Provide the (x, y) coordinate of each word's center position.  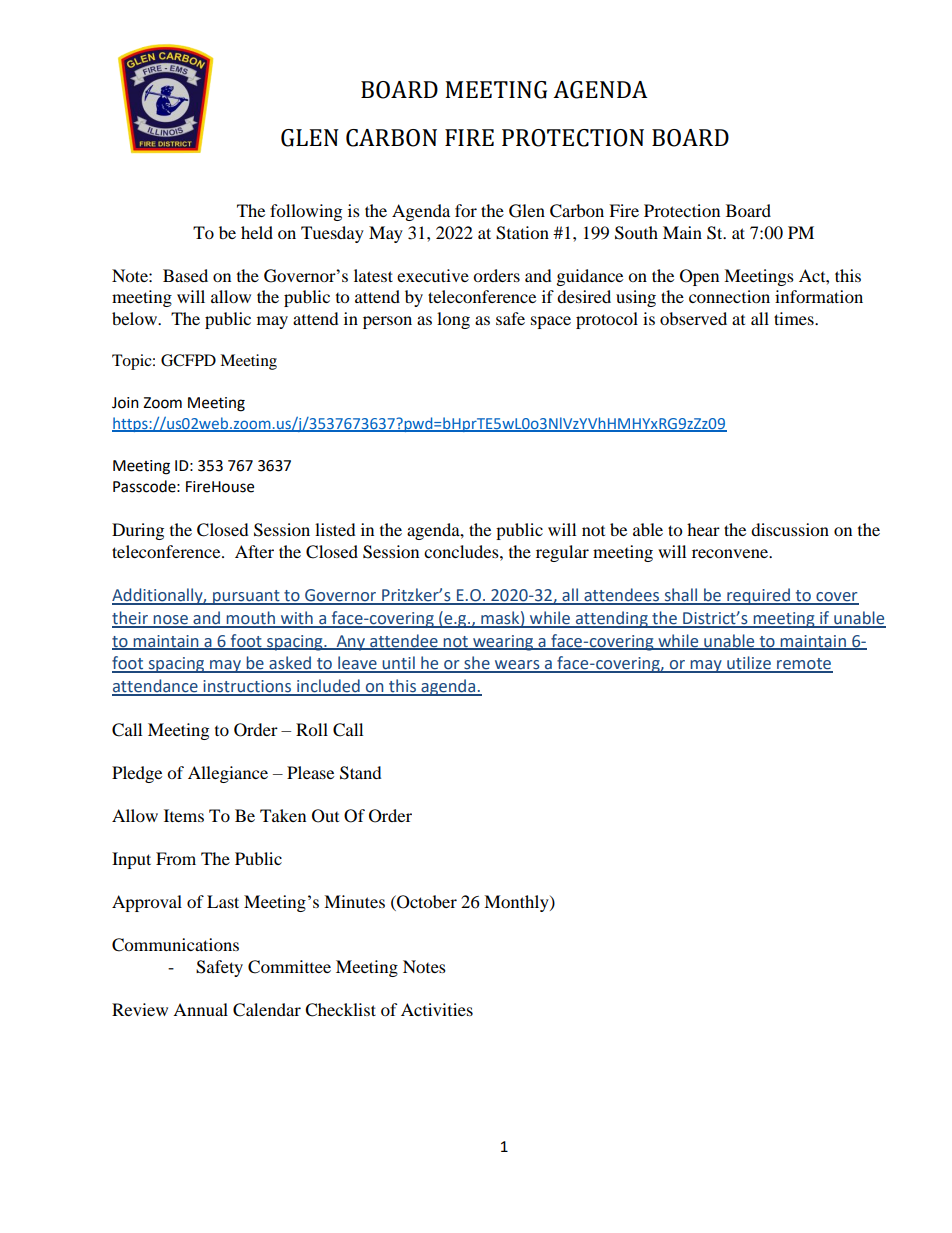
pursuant (246, 597)
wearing (503, 643)
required (758, 596)
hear (703, 529)
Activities (437, 1009)
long (453, 320)
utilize (749, 664)
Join (125, 403)
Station (522, 233)
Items (184, 815)
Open (699, 277)
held (257, 232)
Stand (361, 773)
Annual (200, 1009)
